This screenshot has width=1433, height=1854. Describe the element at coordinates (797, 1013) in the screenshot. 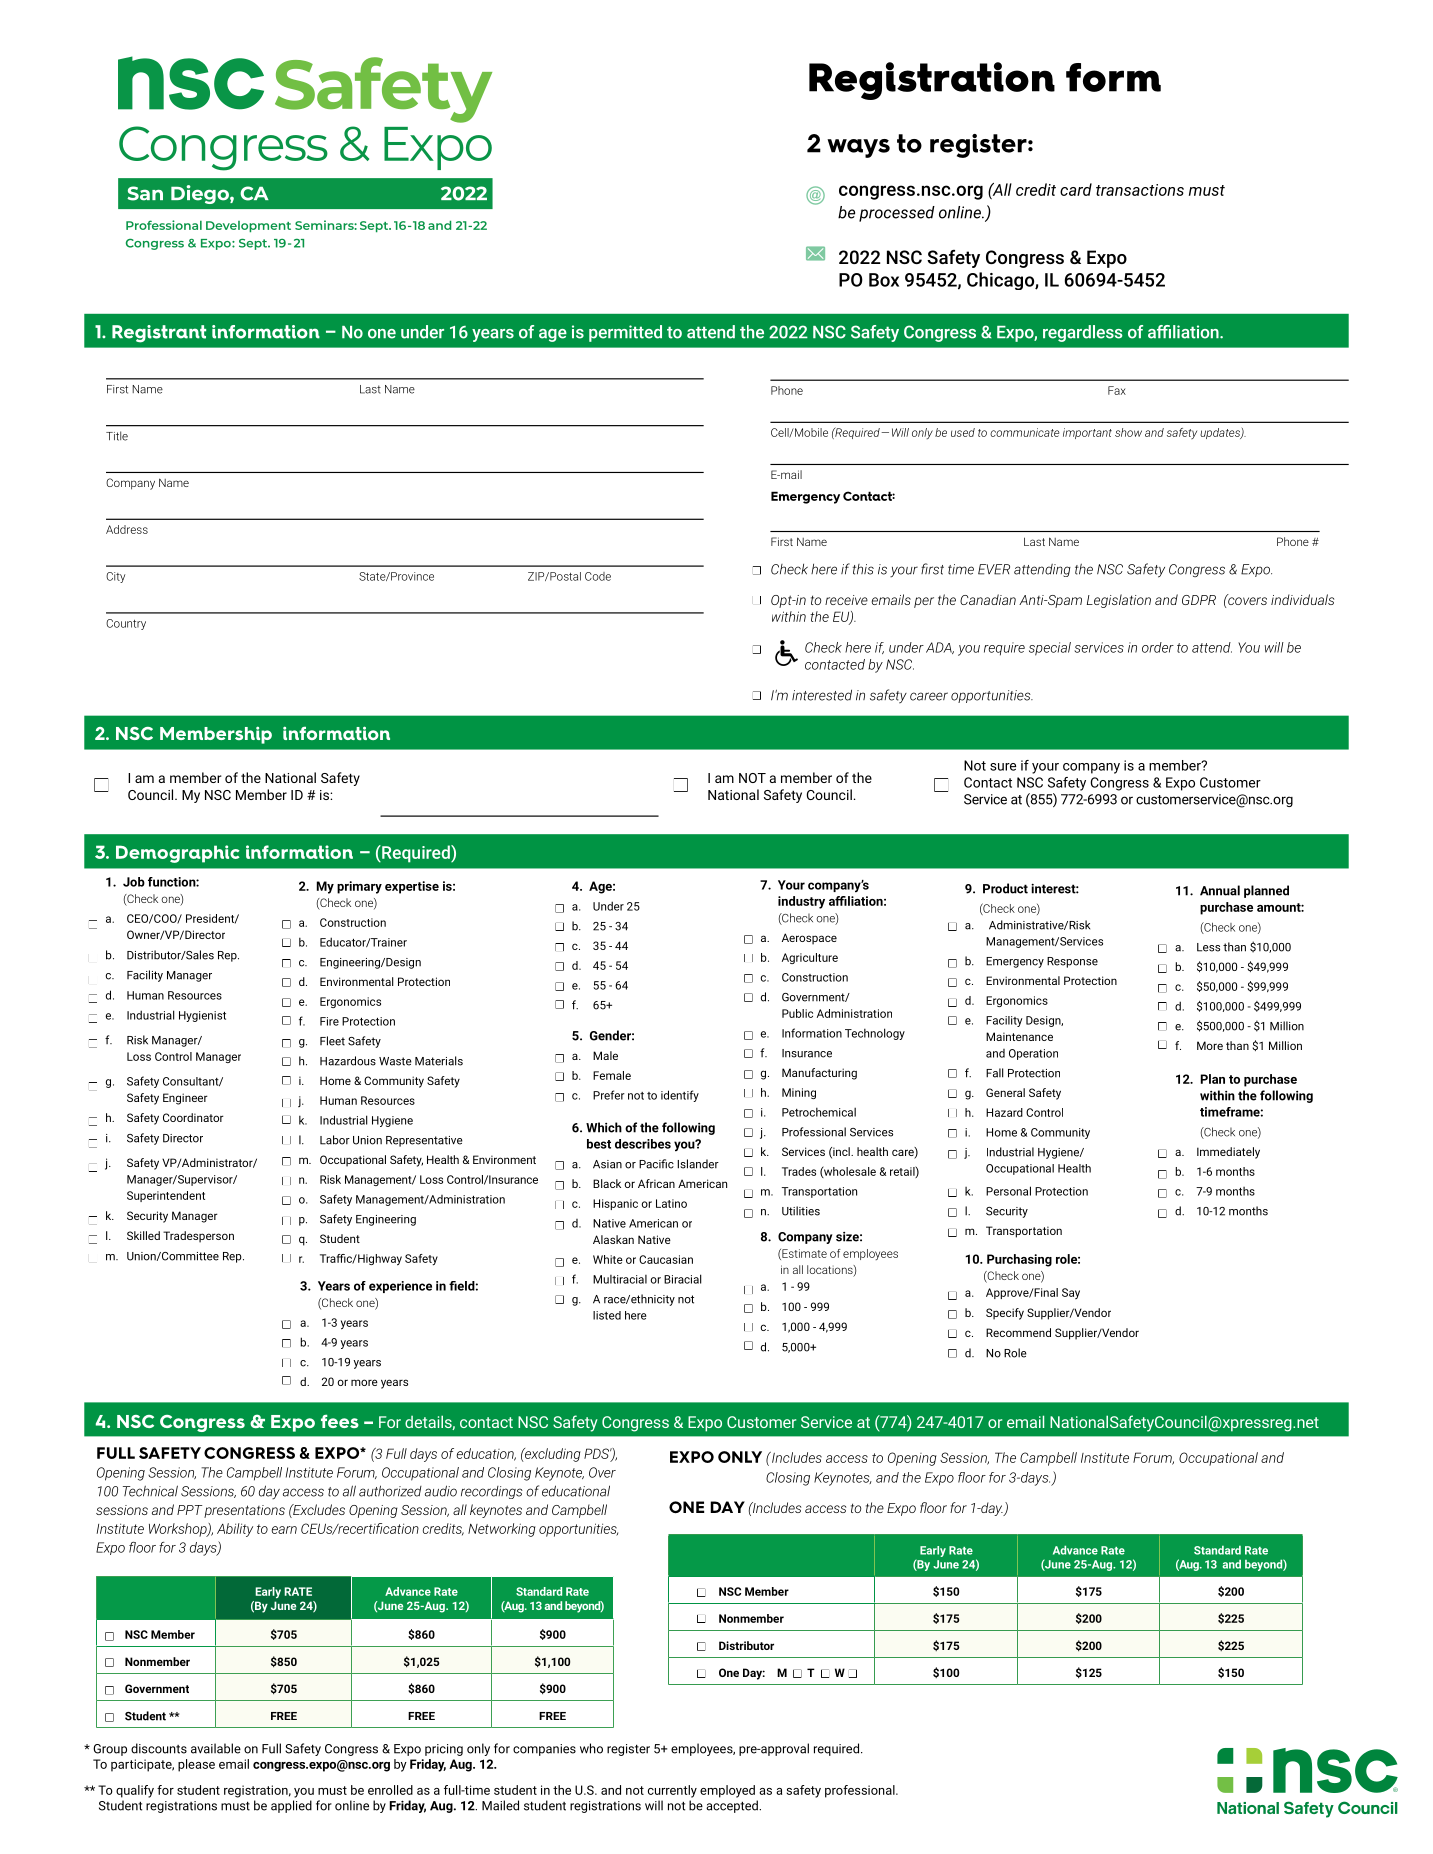

I see `Public` at that location.
